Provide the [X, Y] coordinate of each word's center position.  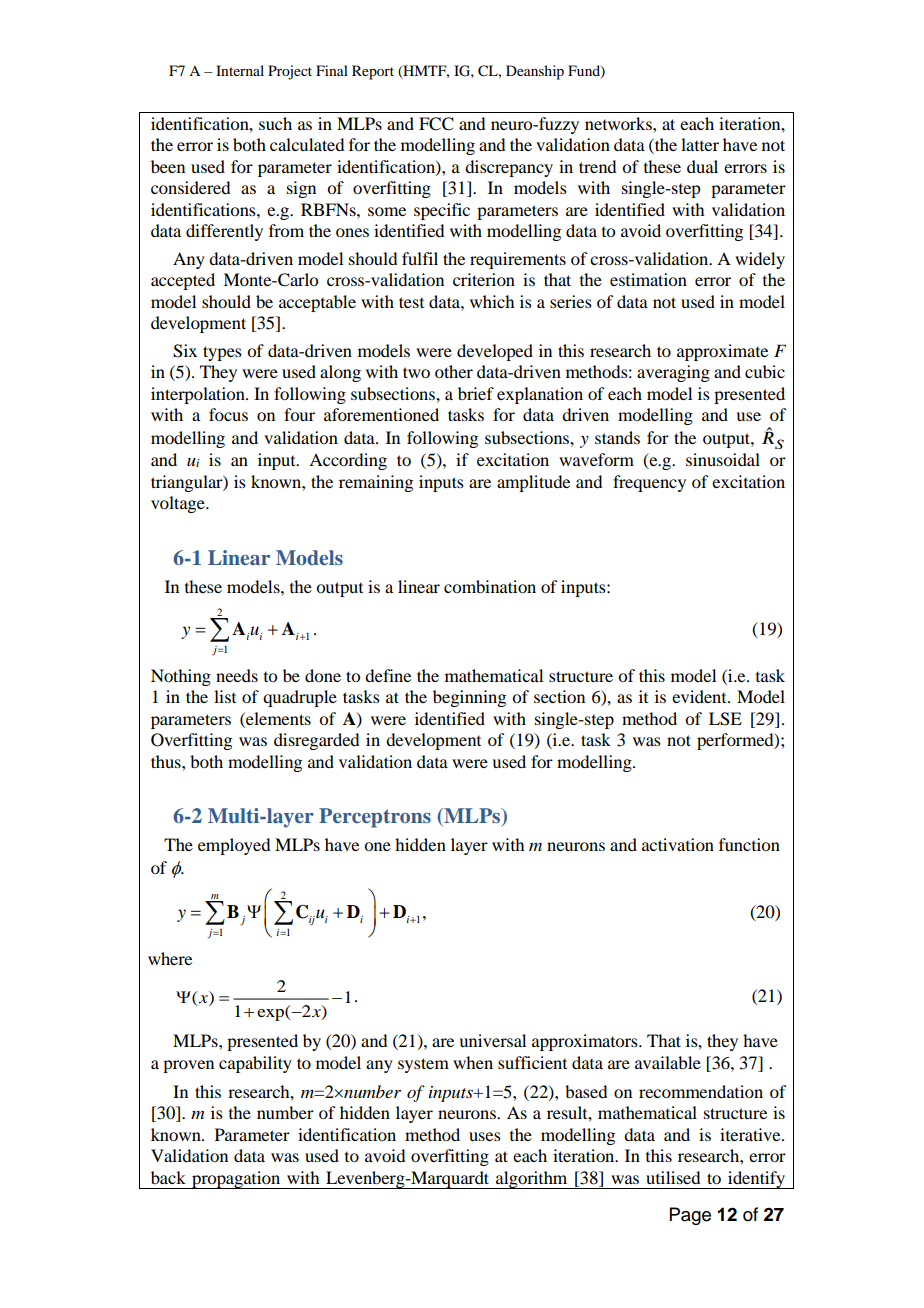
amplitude [533, 483]
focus [228, 414]
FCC [436, 124]
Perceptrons [375, 818]
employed [234, 846]
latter [700, 144]
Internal [240, 70]
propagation [236, 1180]
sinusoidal [723, 459]
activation [678, 844]
